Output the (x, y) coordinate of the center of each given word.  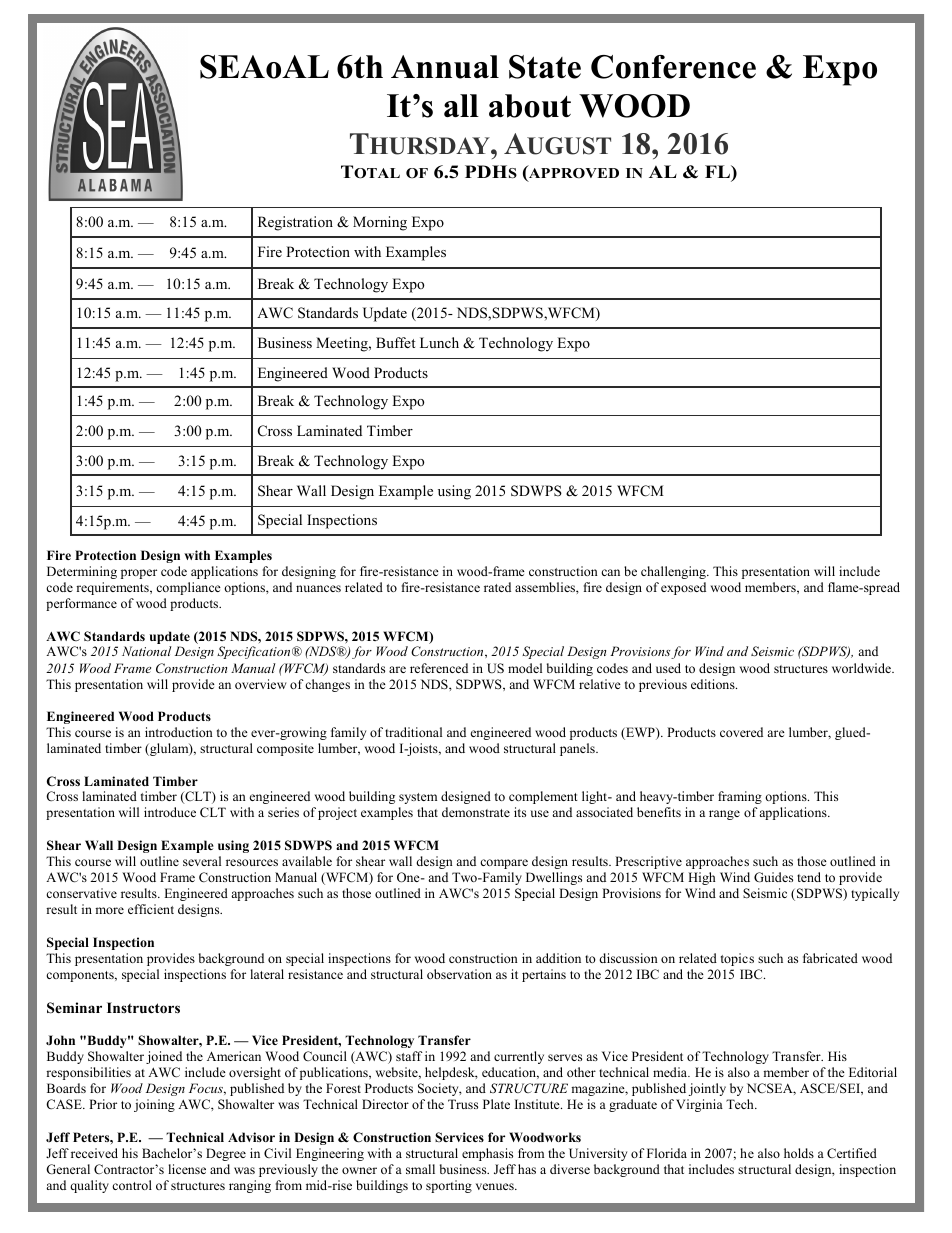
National (147, 651)
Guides (773, 877)
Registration (295, 223)
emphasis (487, 1154)
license (187, 1169)
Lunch (439, 342)
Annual (445, 67)
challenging (674, 572)
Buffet (395, 342)
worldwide (862, 668)
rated (497, 587)
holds (799, 1153)
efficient (151, 909)
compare (504, 864)
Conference (673, 67)
